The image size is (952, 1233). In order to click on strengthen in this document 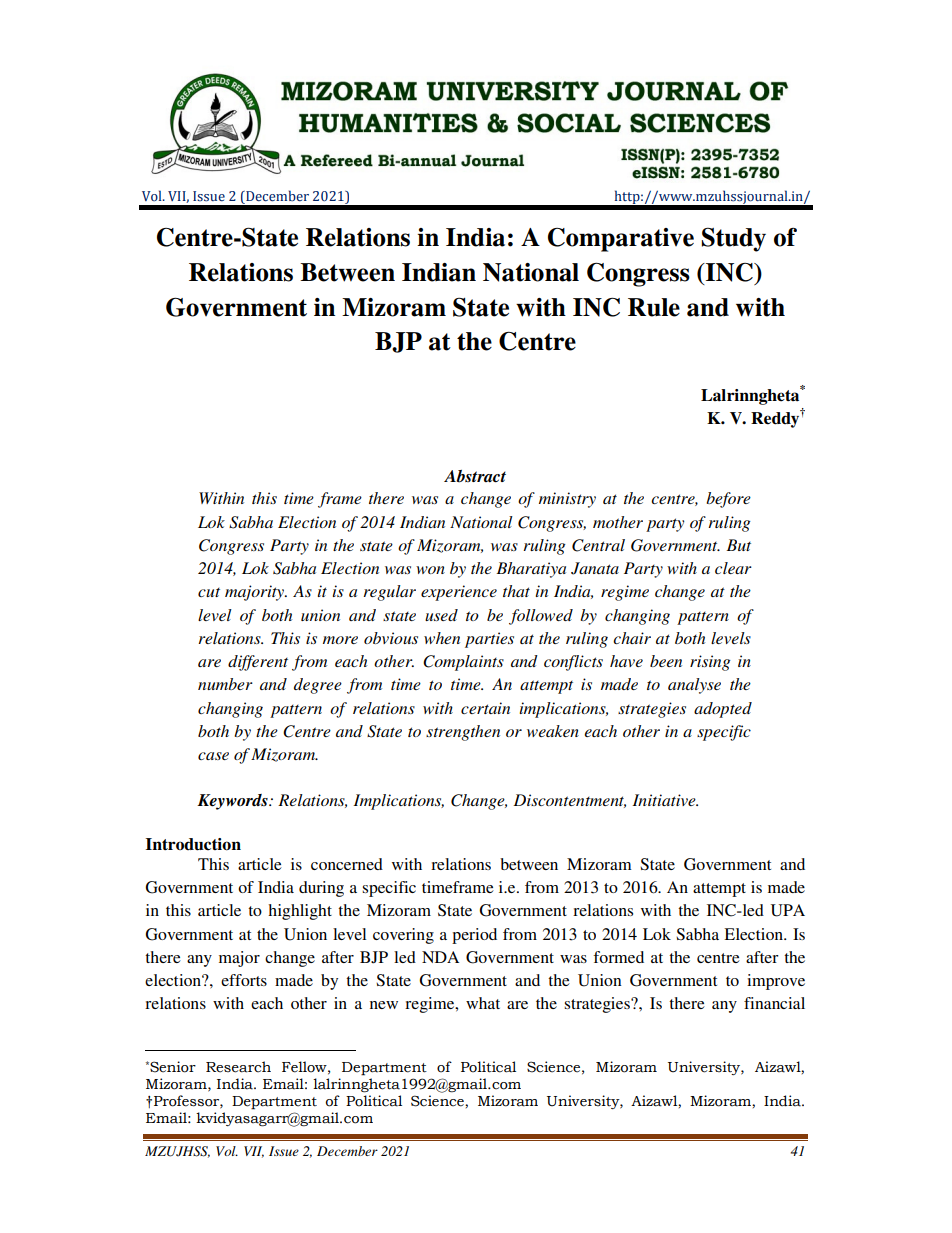, I will do `click(463, 733)`.
